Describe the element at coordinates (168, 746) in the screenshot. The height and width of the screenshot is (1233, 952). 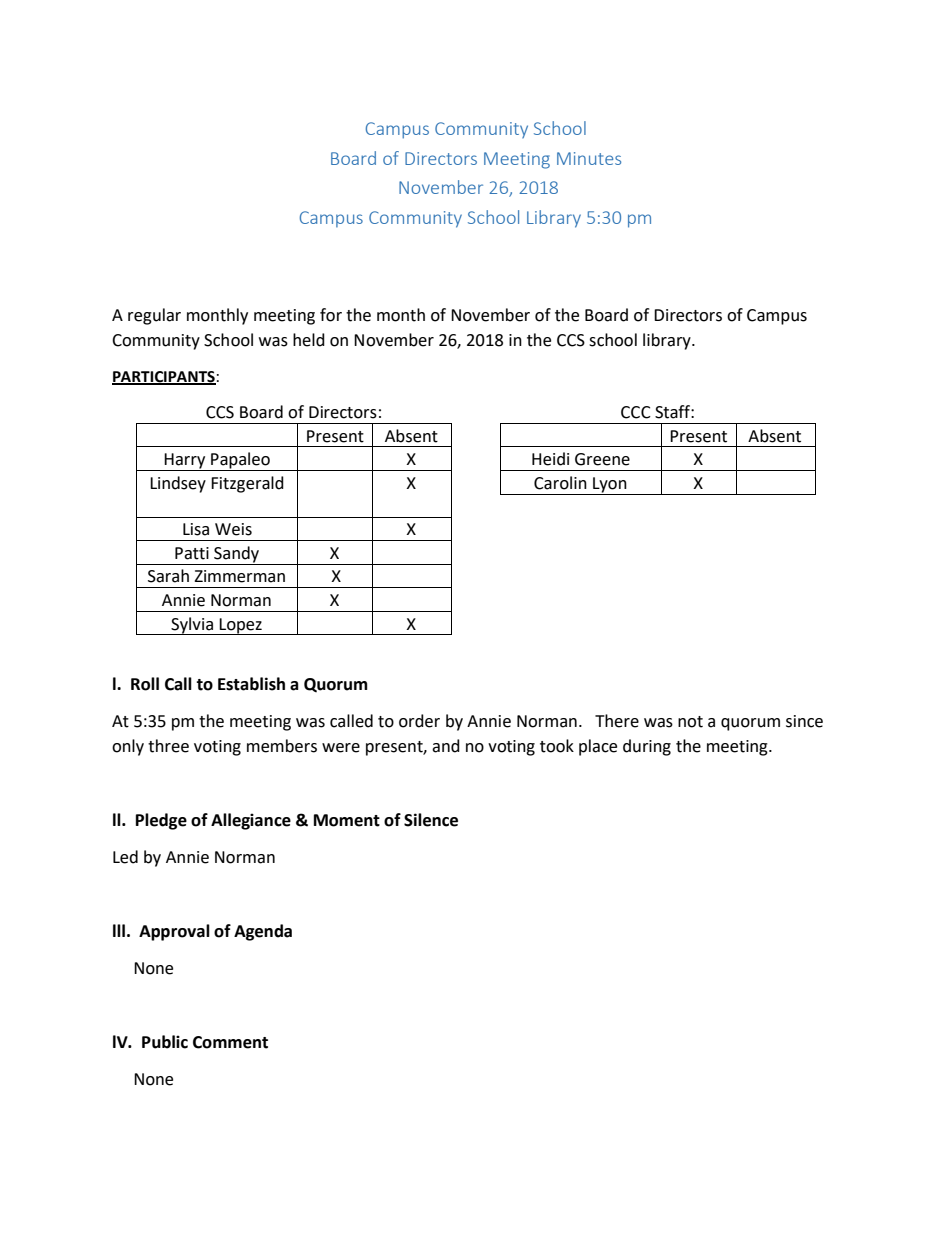
I see `three` at that location.
